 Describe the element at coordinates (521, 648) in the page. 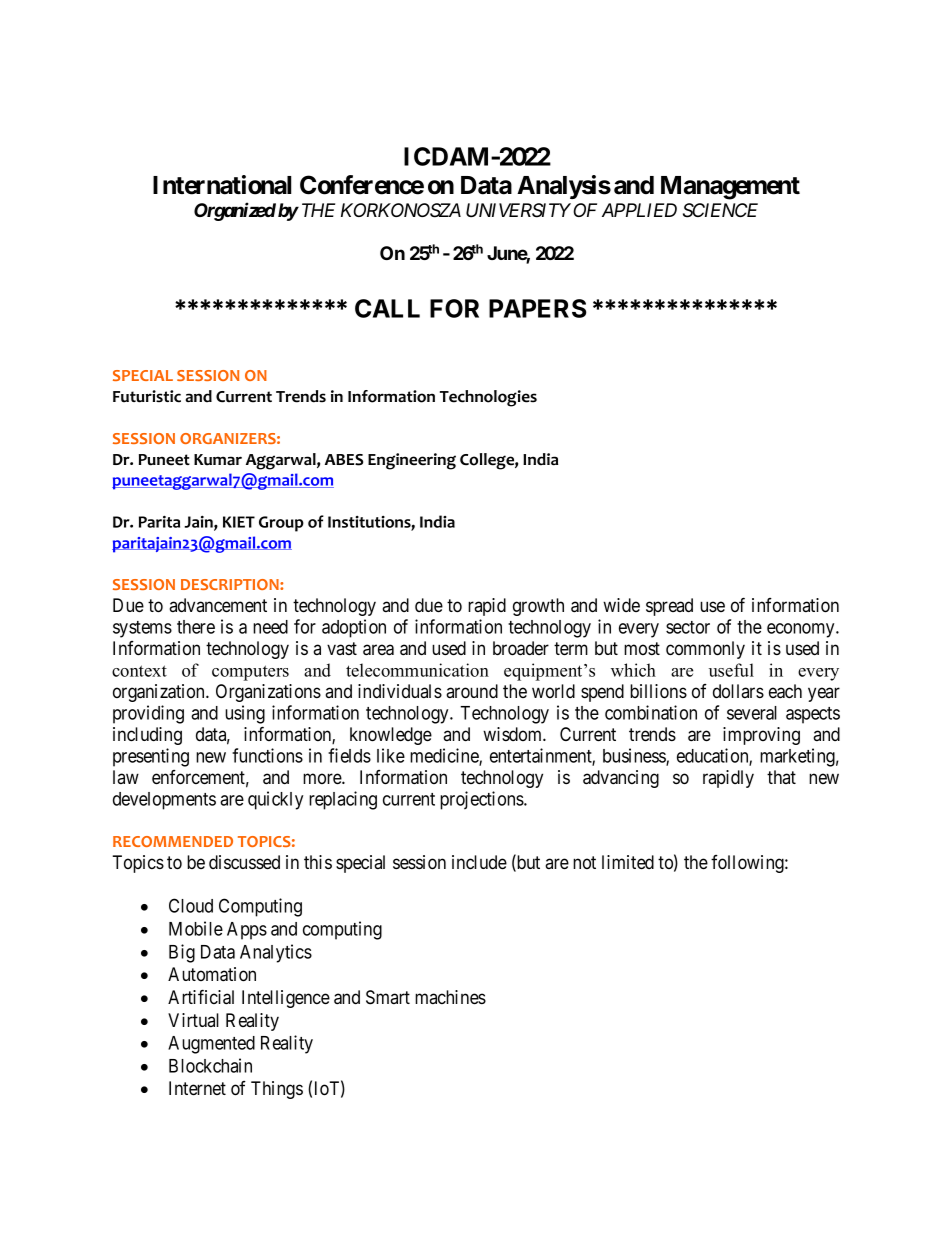

I see `broader` at that location.
